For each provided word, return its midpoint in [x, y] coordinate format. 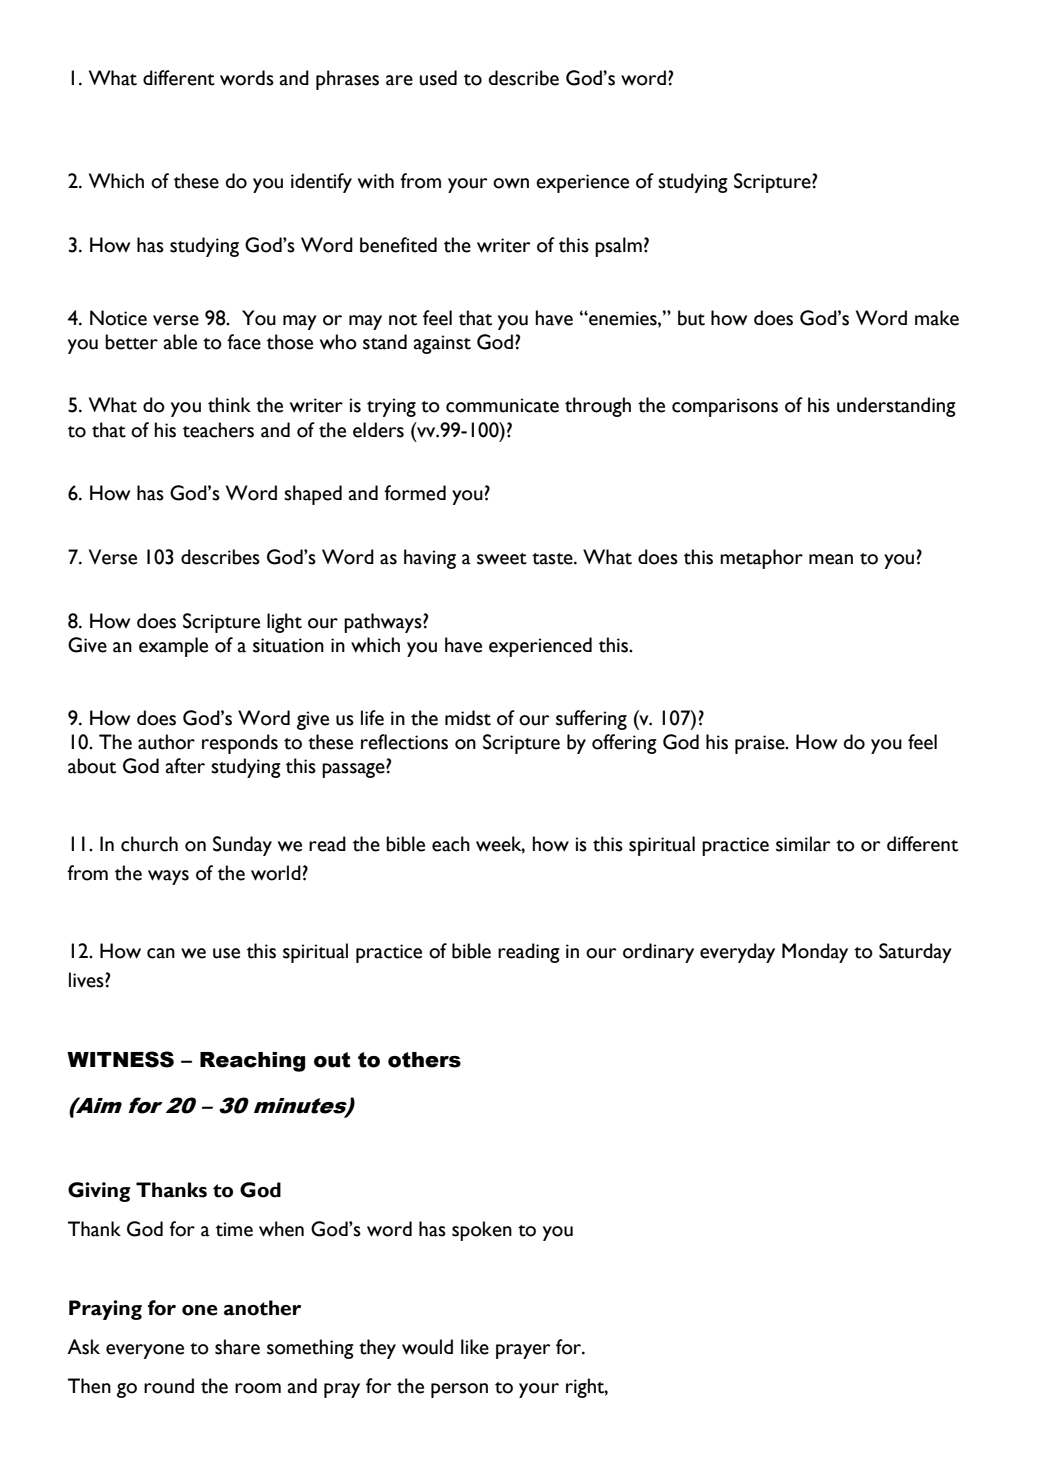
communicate [502, 405]
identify [321, 183]
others [424, 1060]
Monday [815, 953]
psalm [618, 247]
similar [803, 844]
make [937, 318]
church [149, 844]
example [173, 647]
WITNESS [120, 1059]
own [511, 183]
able [180, 342]
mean [831, 559]
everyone [145, 1351]
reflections [404, 742]
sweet [502, 559]
